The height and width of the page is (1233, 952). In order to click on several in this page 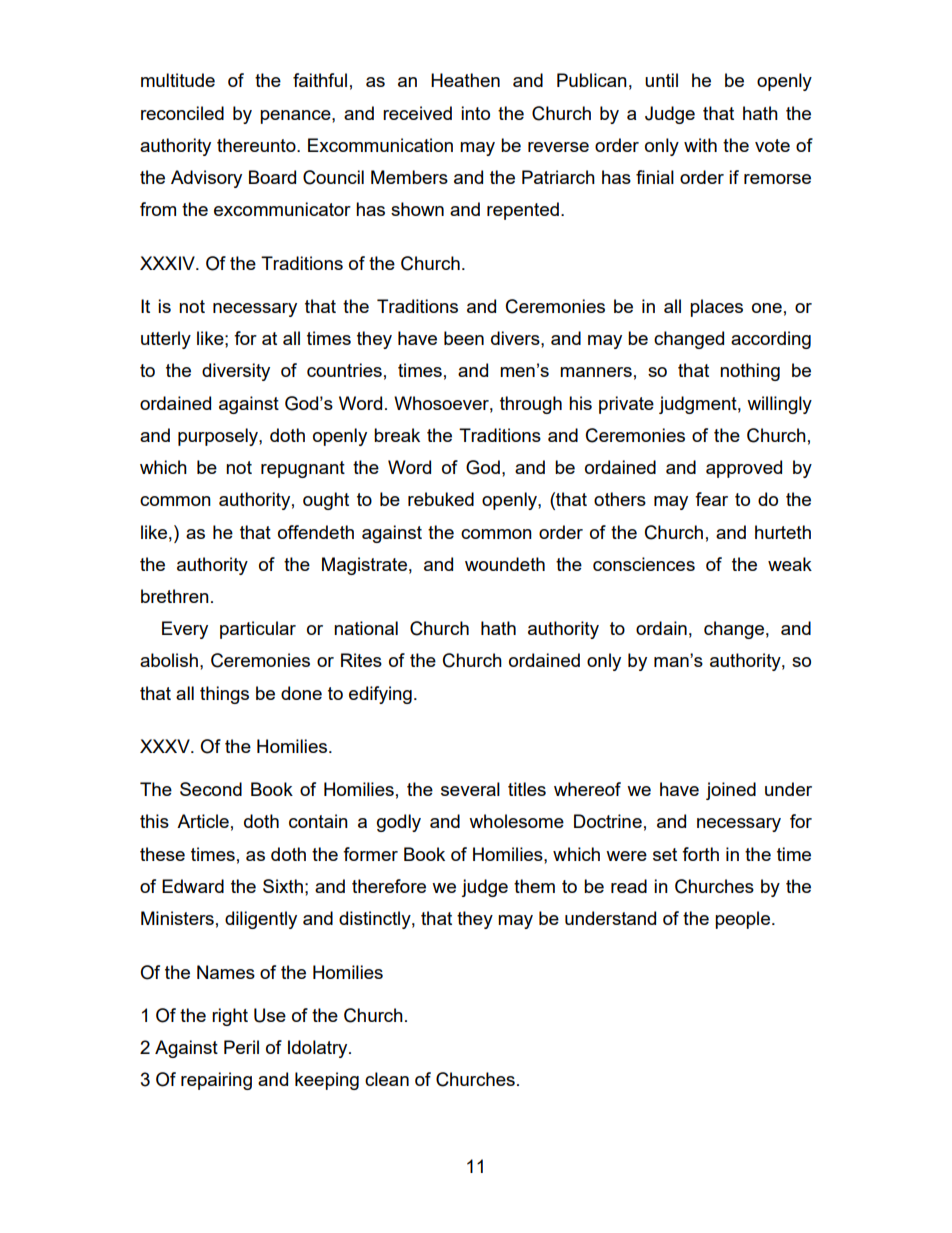, I will do `click(470, 789)`.
